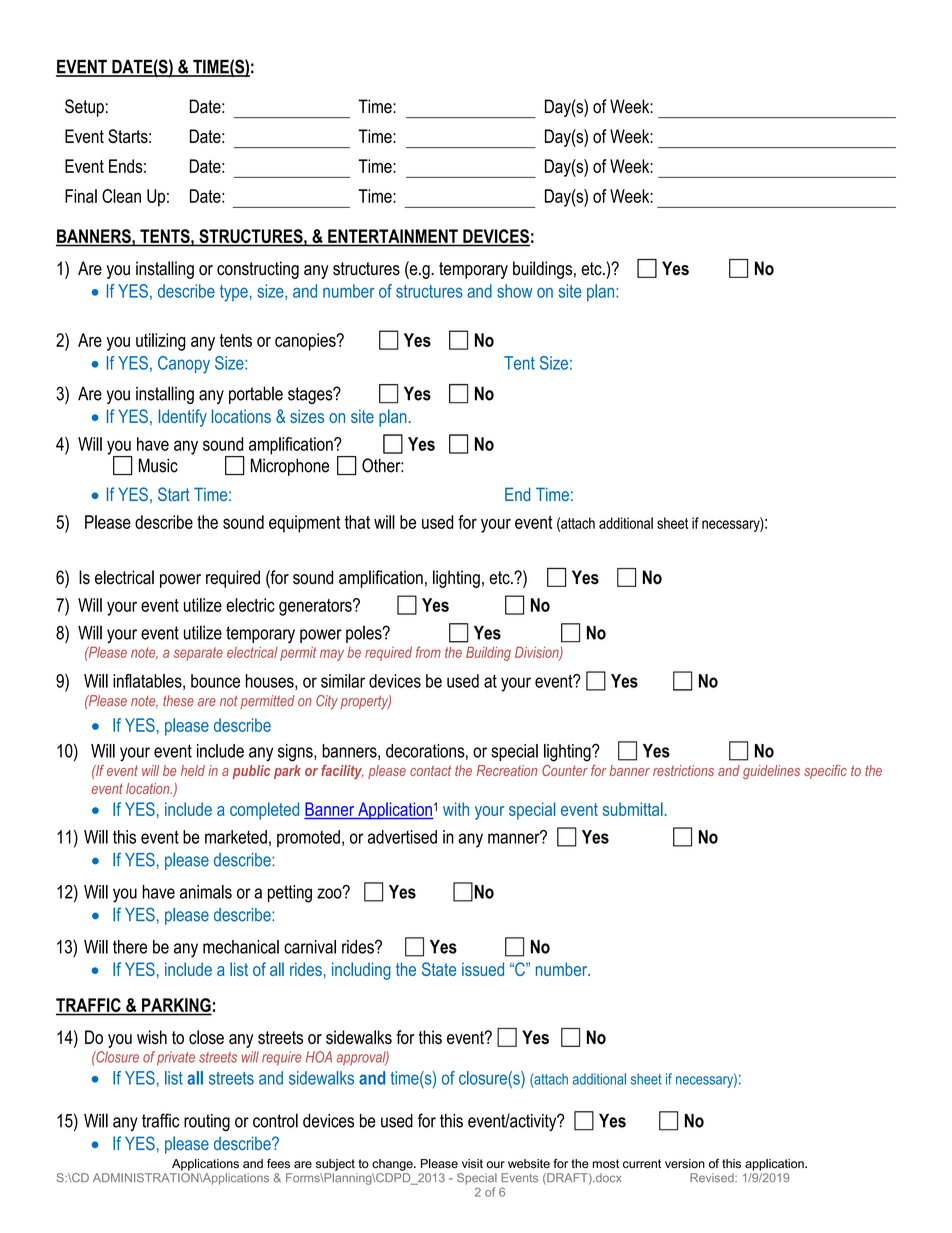  Describe the element at coordinates (393, 236) in the page. I see `ENTERTAINMENT` at that location.
